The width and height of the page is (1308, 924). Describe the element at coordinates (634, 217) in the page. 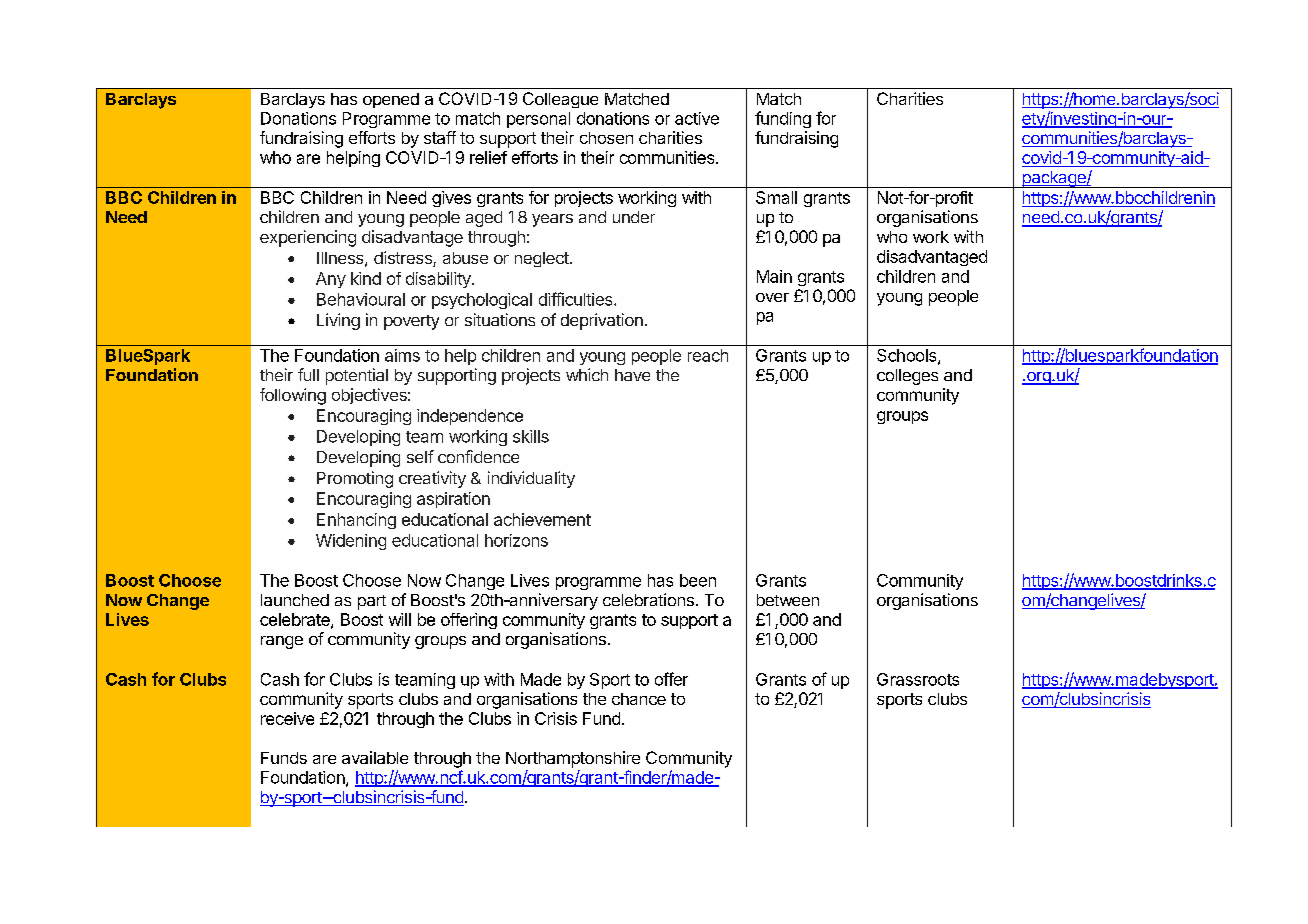

I see `under` at that location.
